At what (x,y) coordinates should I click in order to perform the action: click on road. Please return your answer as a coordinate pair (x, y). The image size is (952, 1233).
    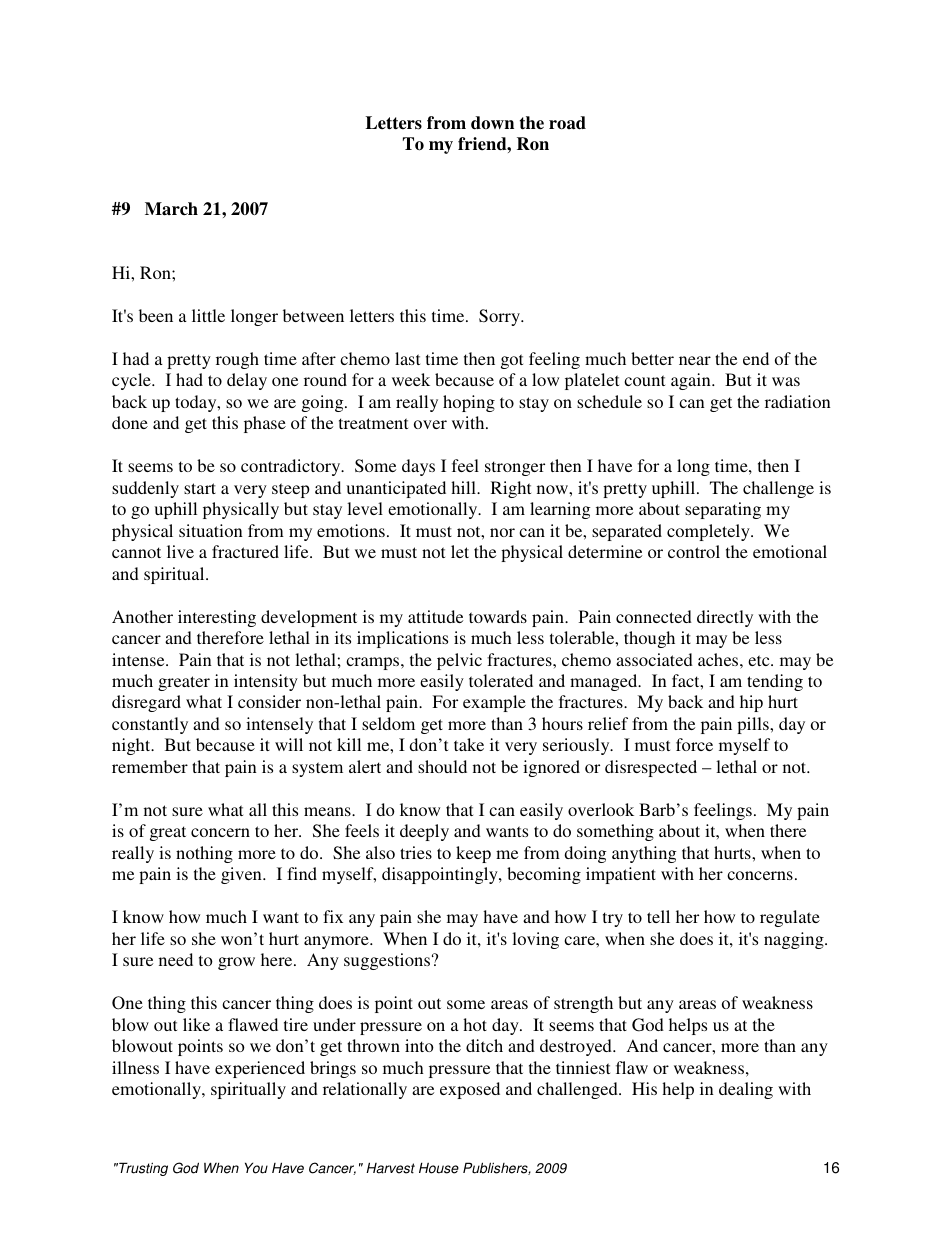
    Looking at the image, I should click on (567, 123).
